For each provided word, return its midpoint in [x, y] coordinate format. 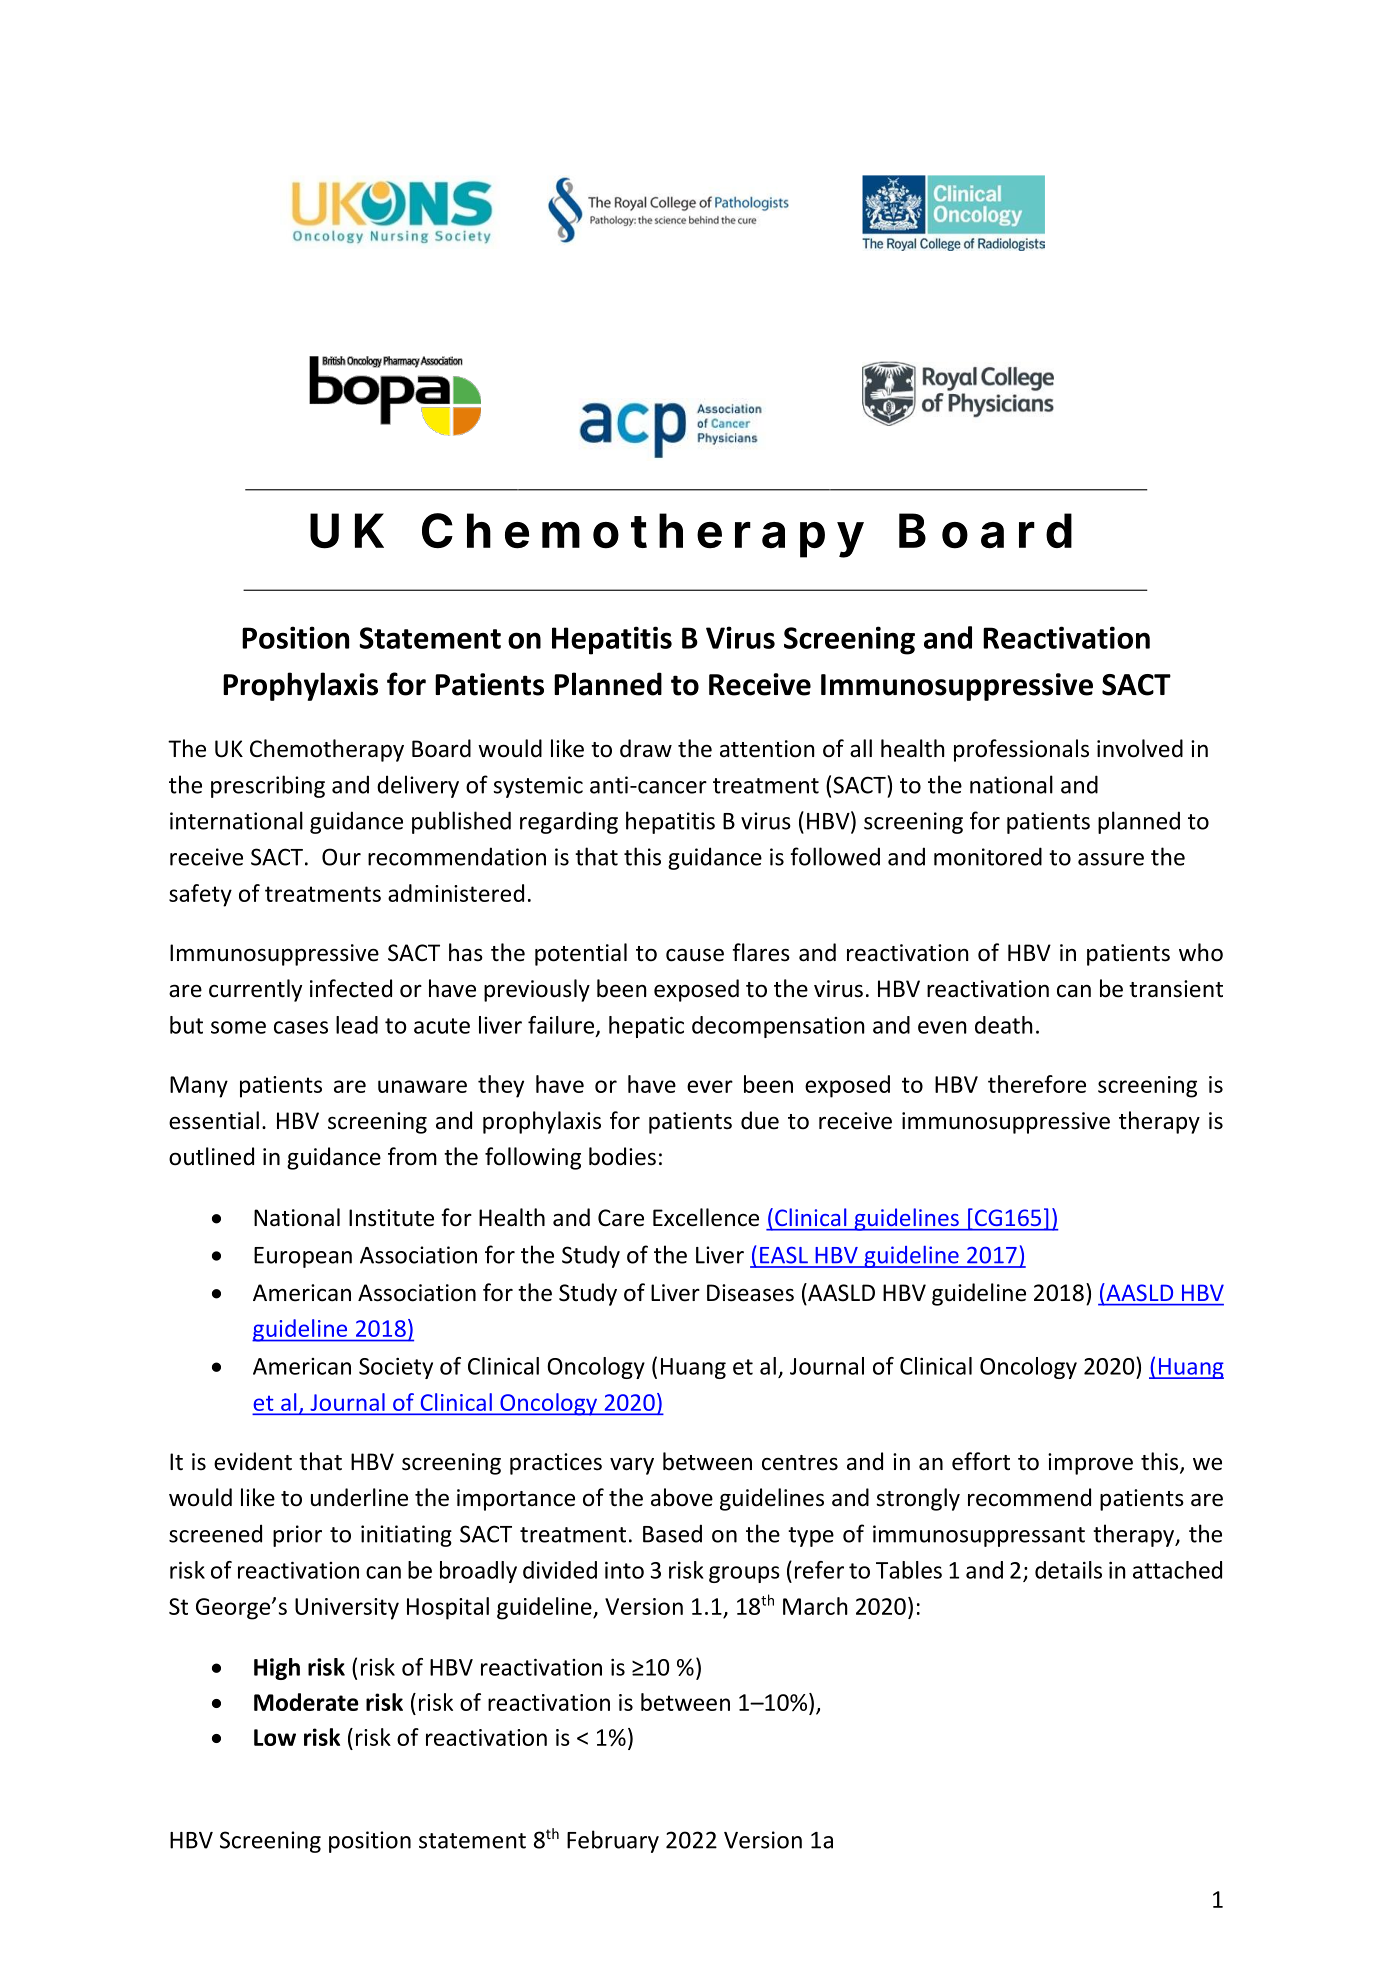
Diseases [750, 1293]
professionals [1021, 750]
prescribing [268, 786]
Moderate [306, 1702]
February [613, 1841]
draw [646, 748]
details [1068, 1570]
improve [1090, 1464]
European [303, 1257]
